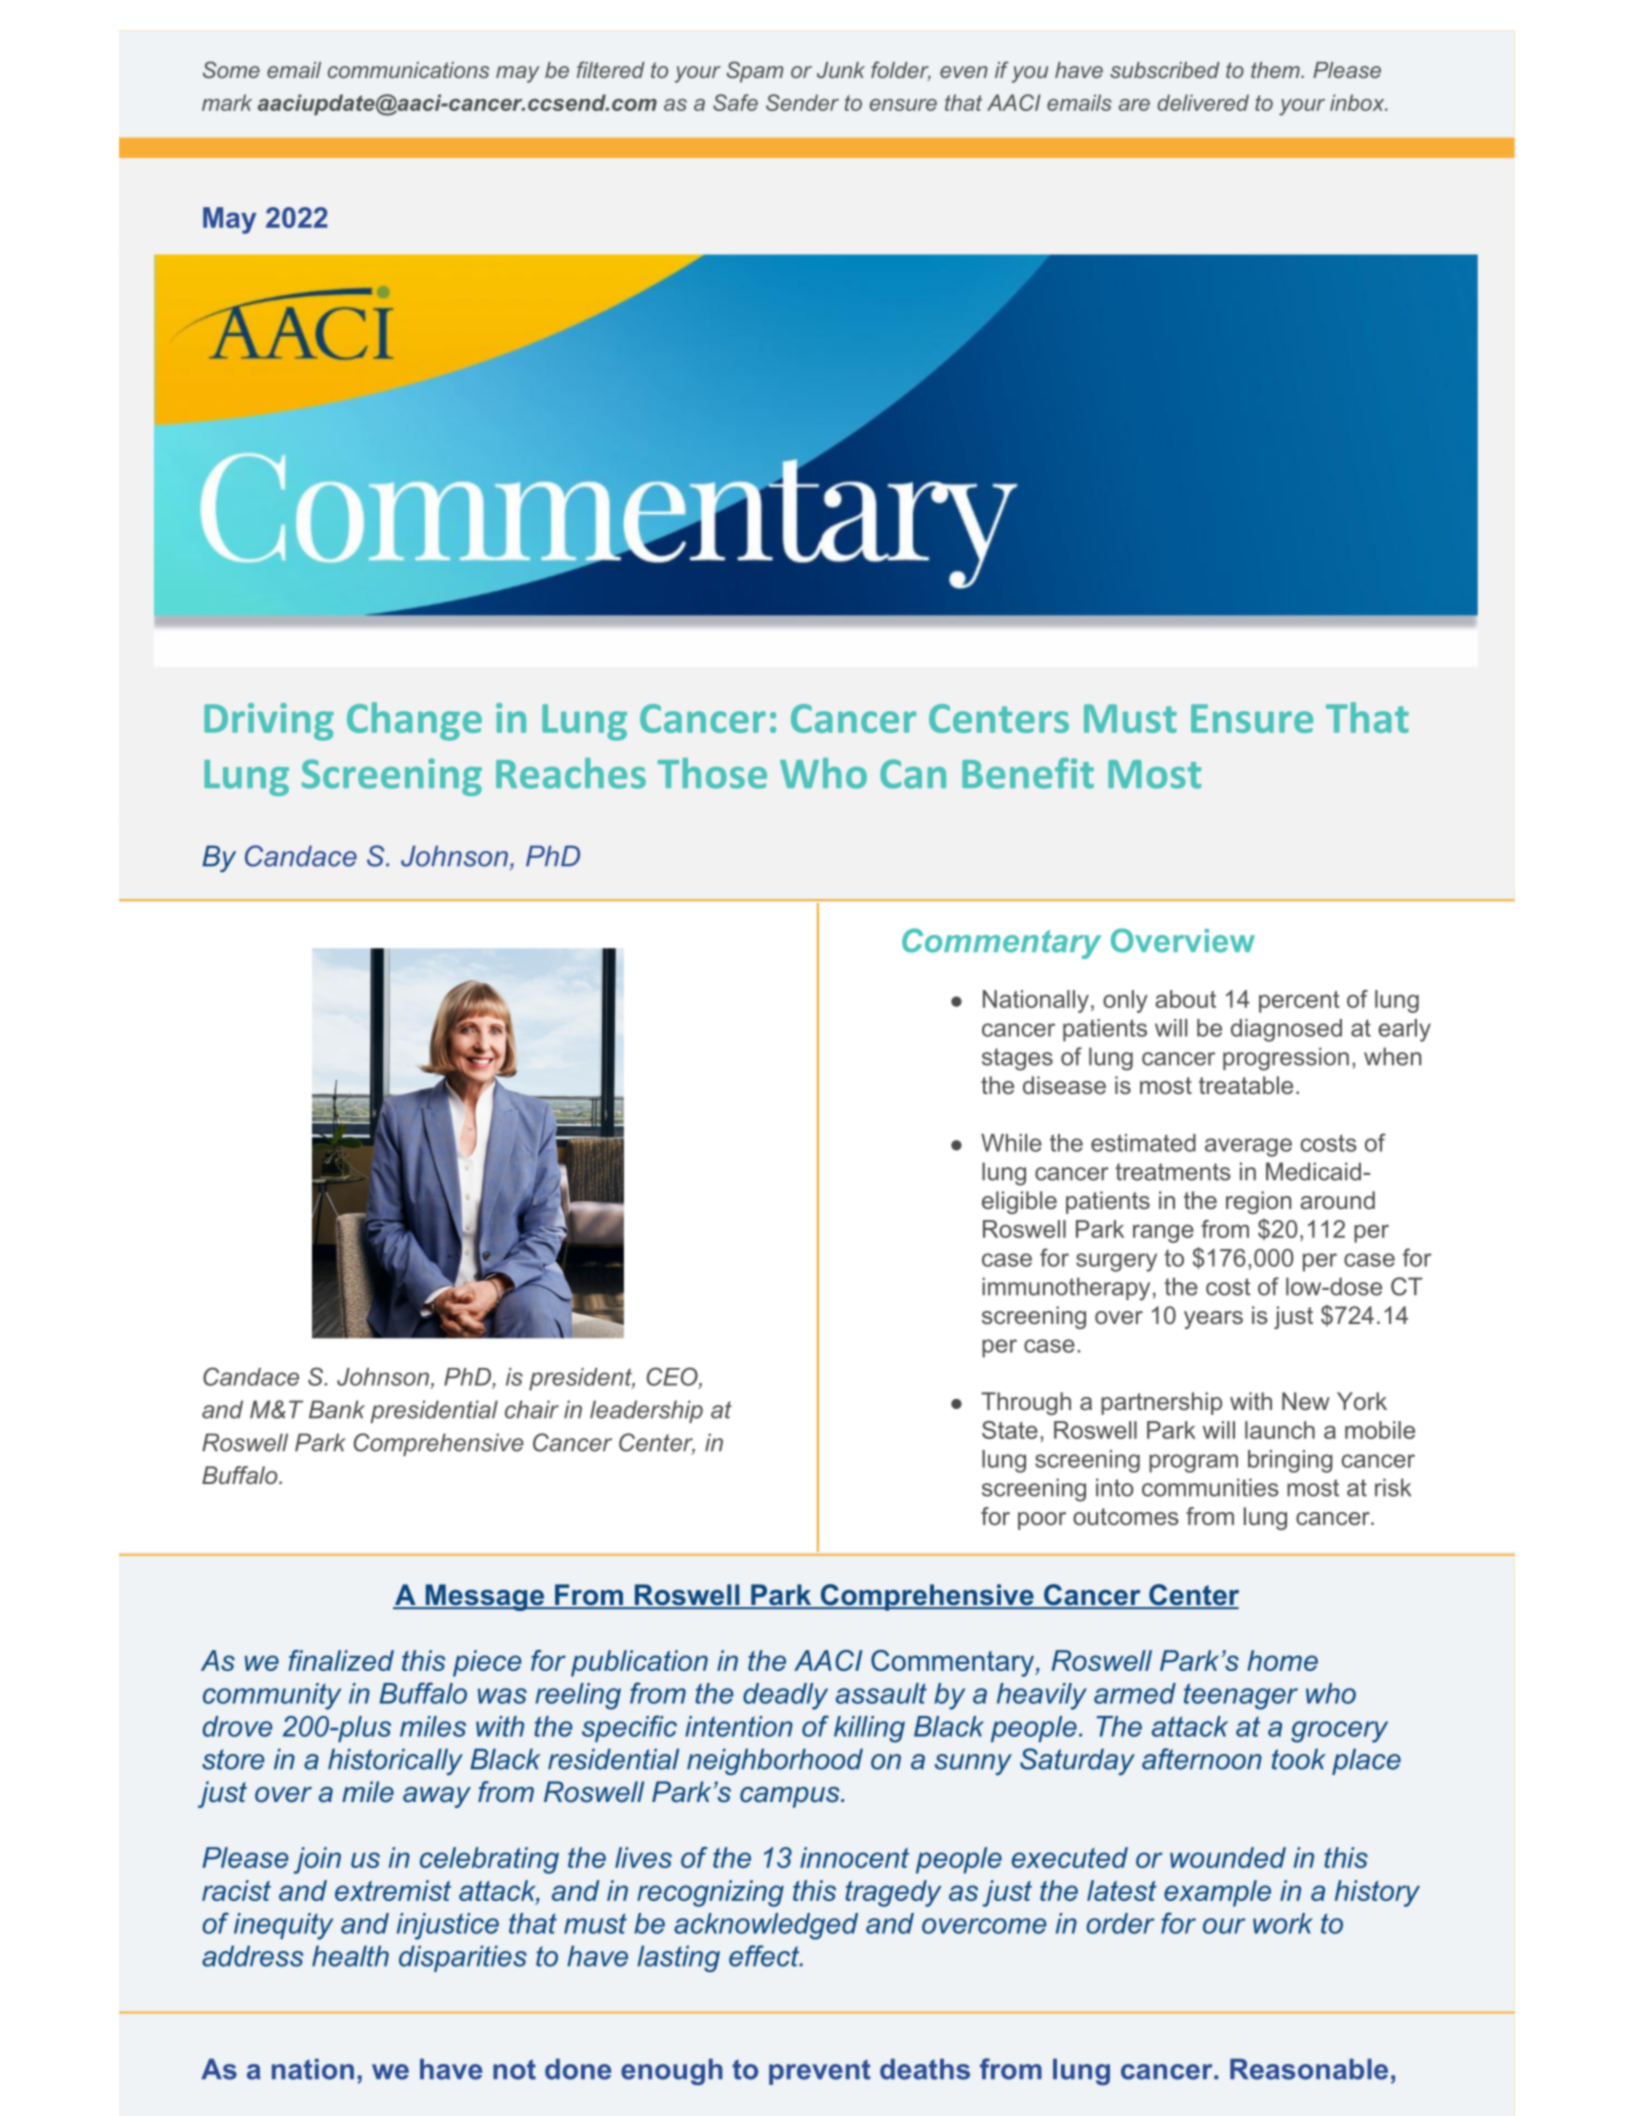 The width and height of the screenshot is (1635, 2116). Describe the element at coordinates (1017, 1059) in the screenshot. I see `stages` at that location.
